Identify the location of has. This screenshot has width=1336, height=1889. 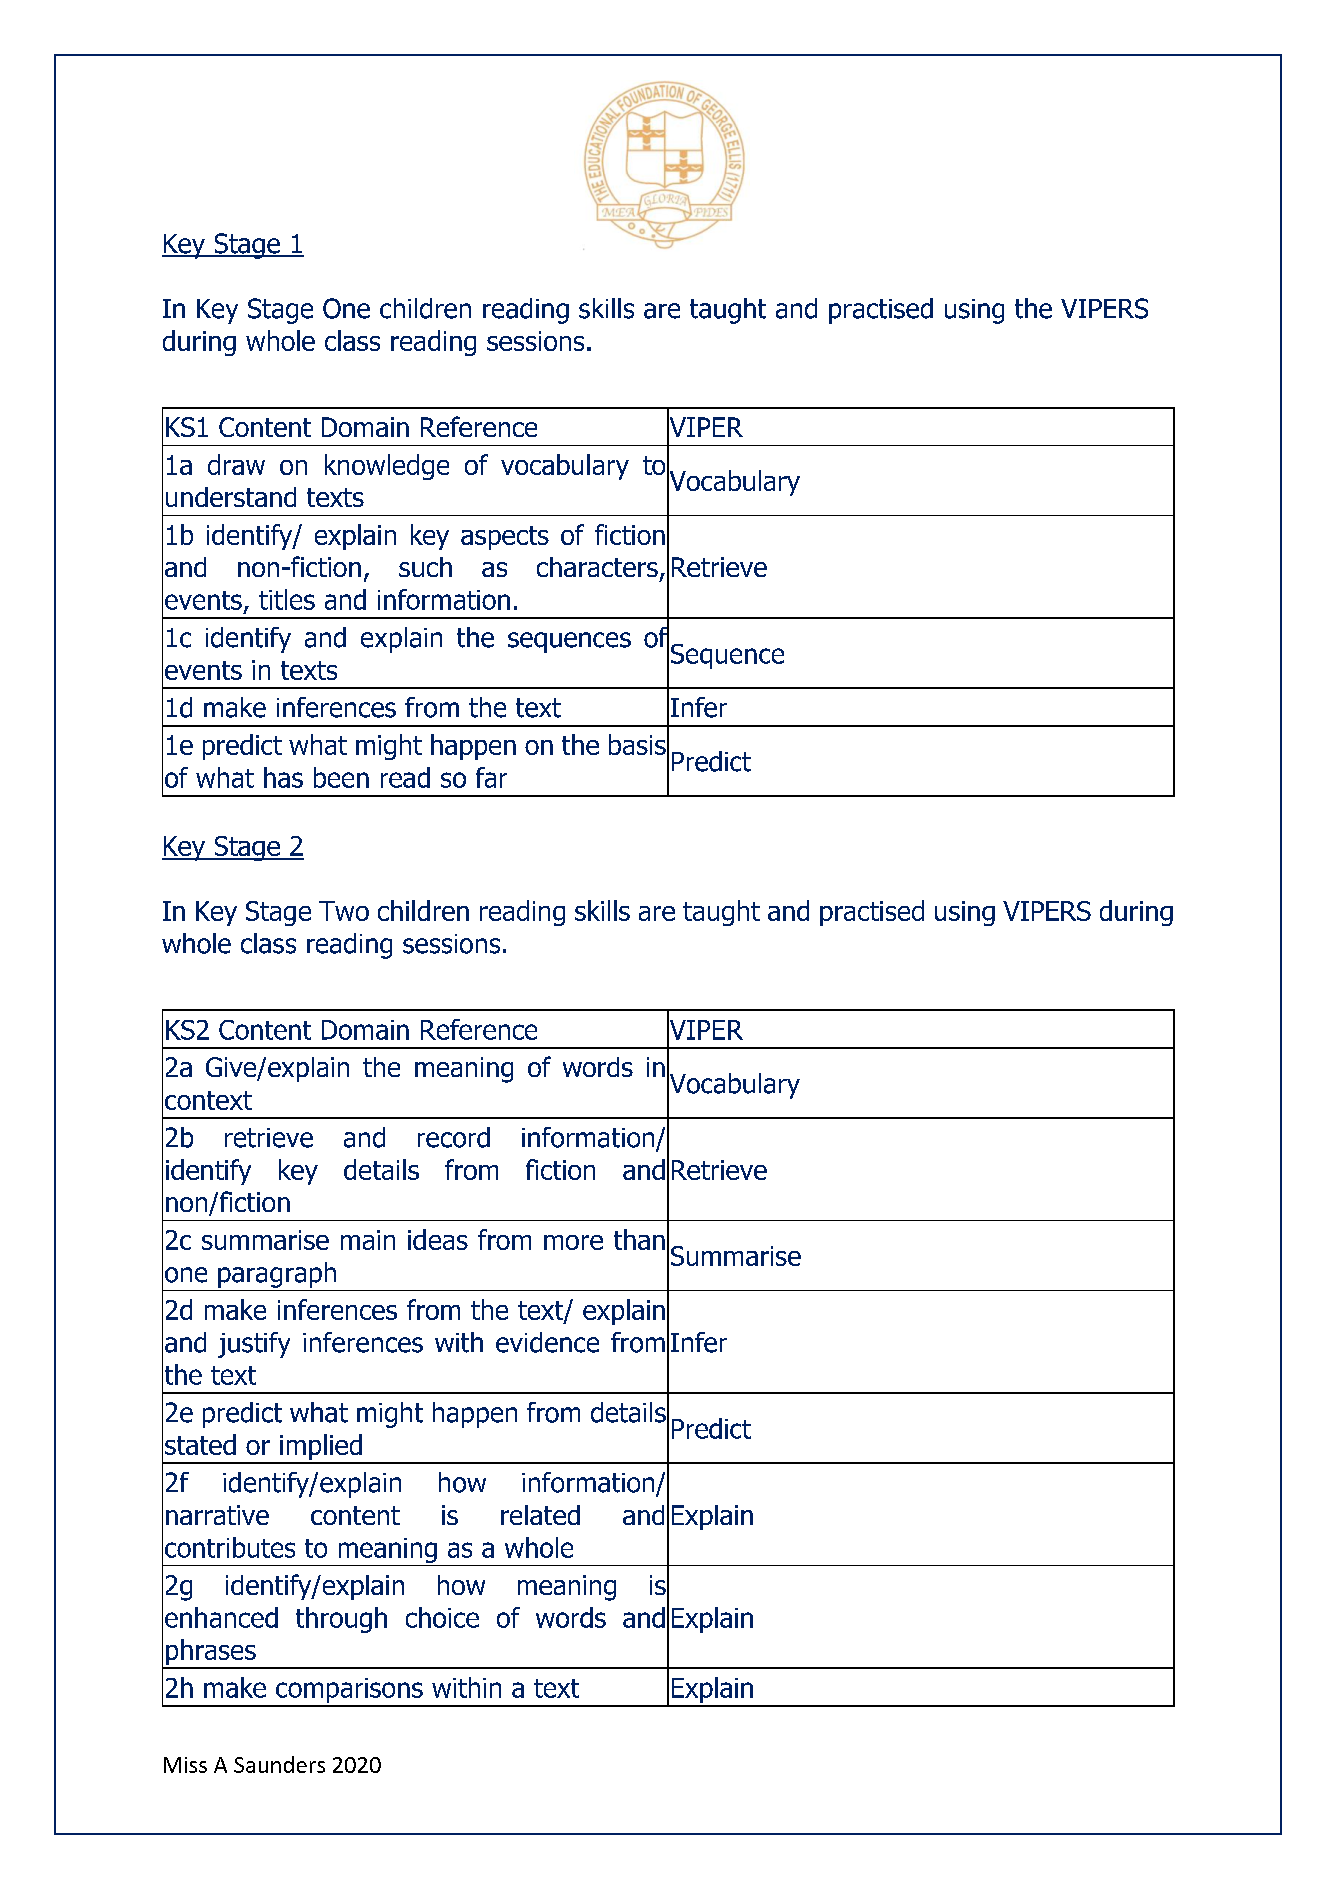
(283, 777).
